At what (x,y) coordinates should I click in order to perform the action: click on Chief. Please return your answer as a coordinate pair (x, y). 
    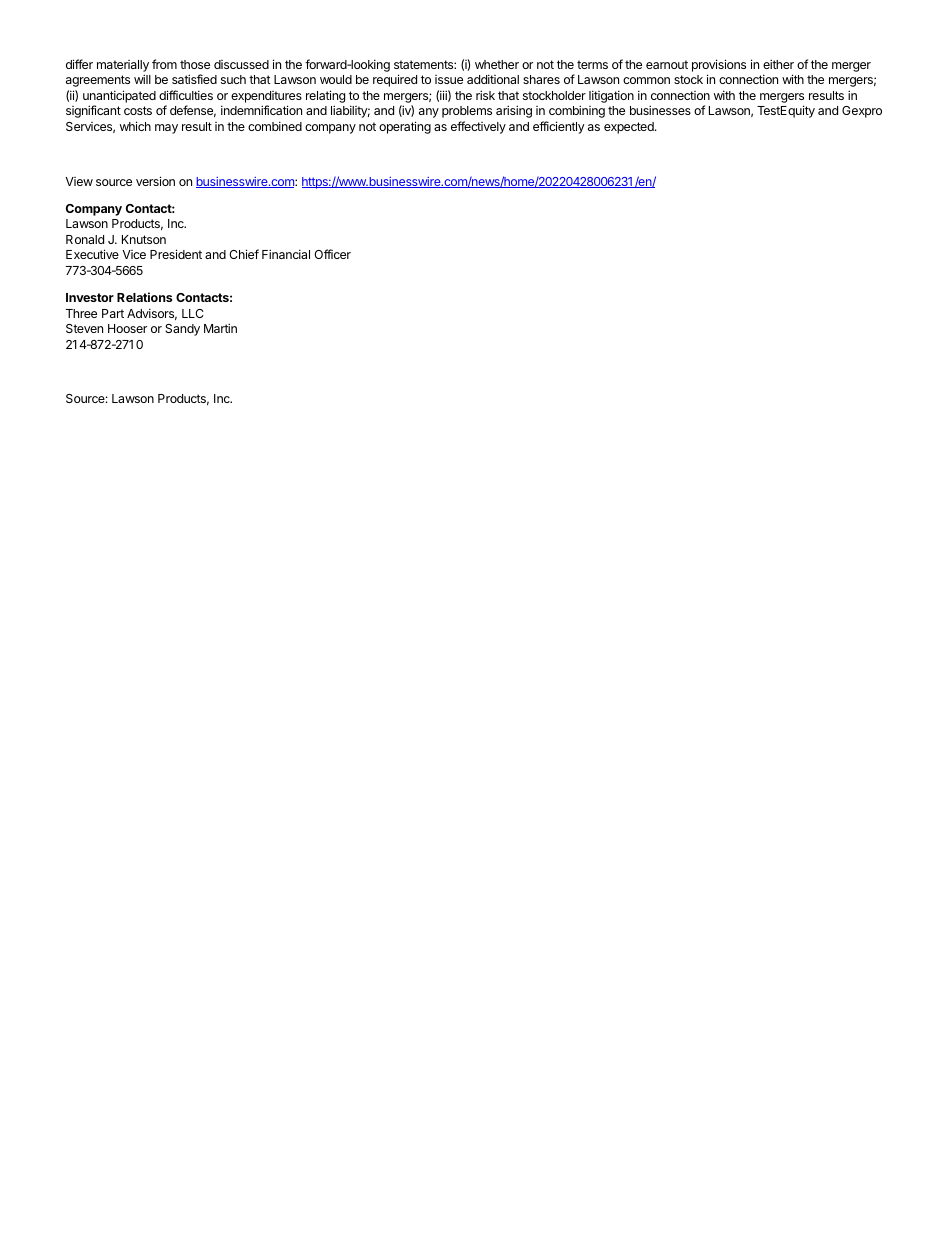
    Looking at the image, I should click on (244, 254).
